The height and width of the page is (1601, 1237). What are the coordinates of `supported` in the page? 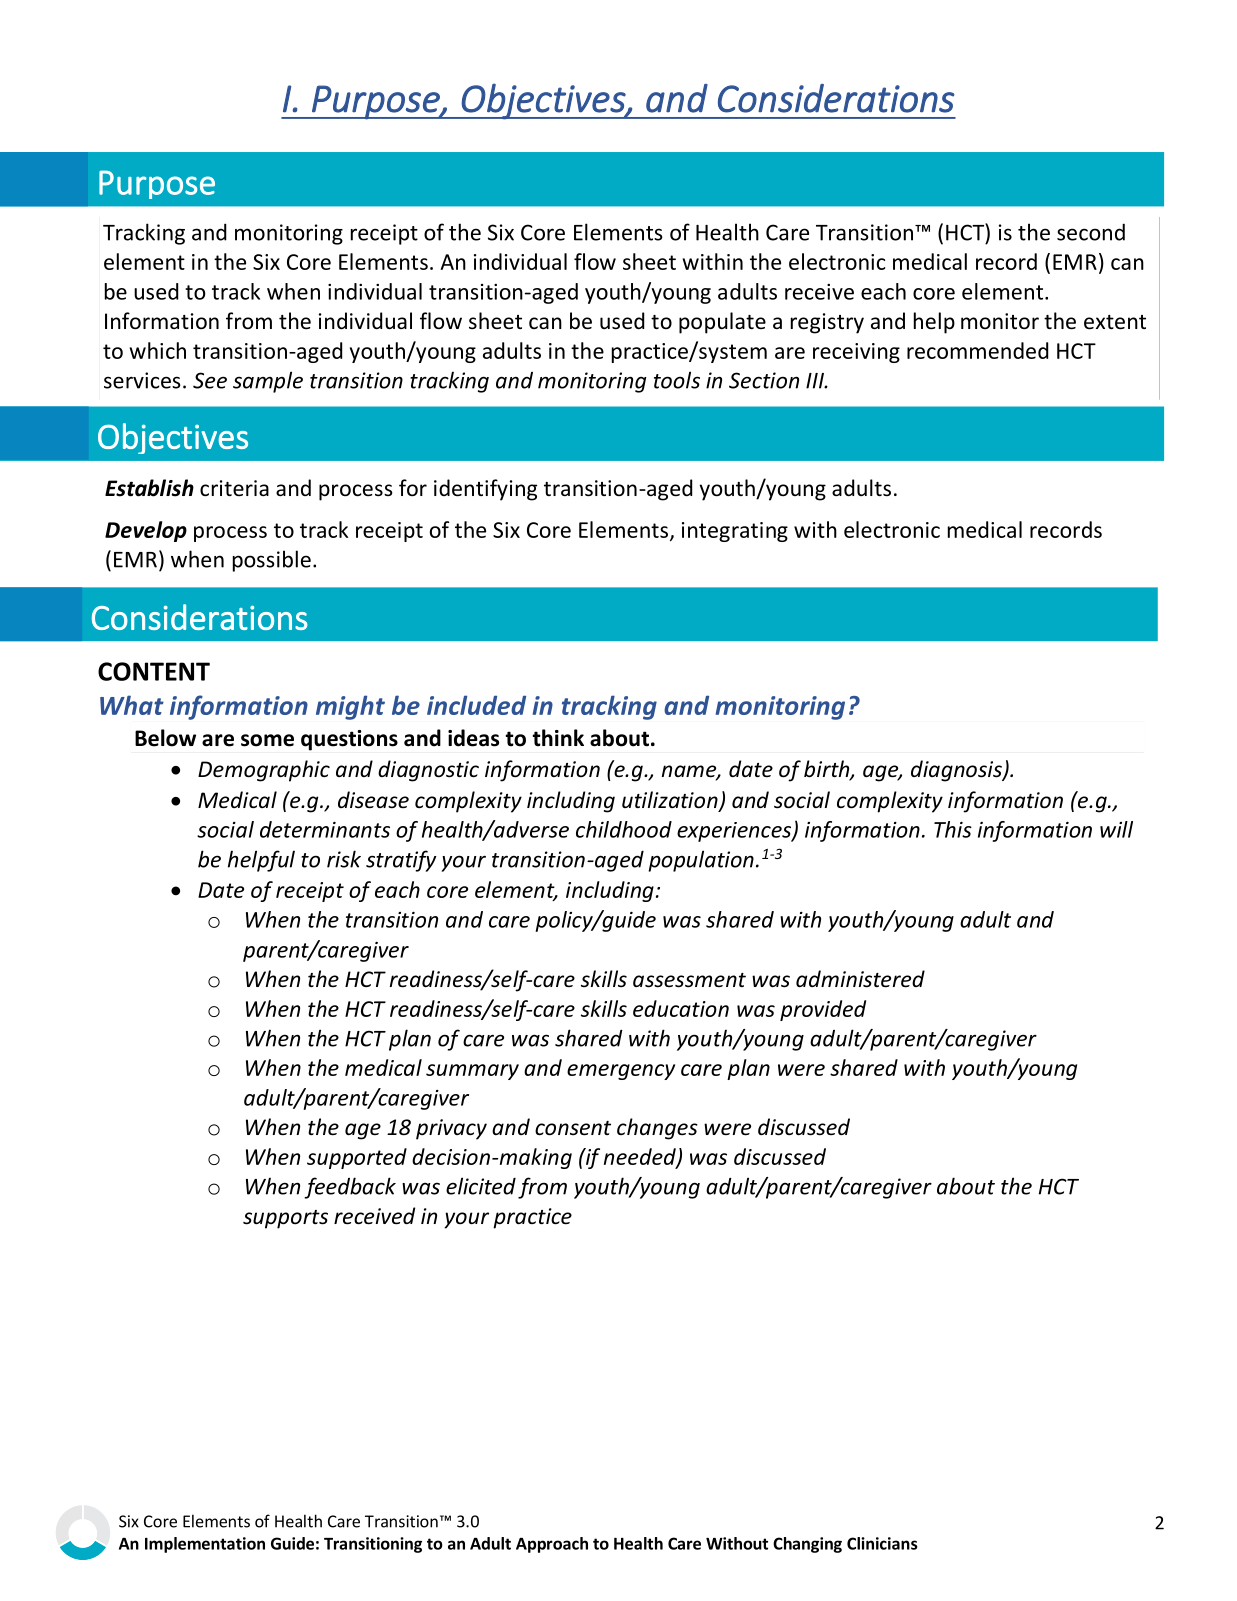 It's located at (357, 1158).
